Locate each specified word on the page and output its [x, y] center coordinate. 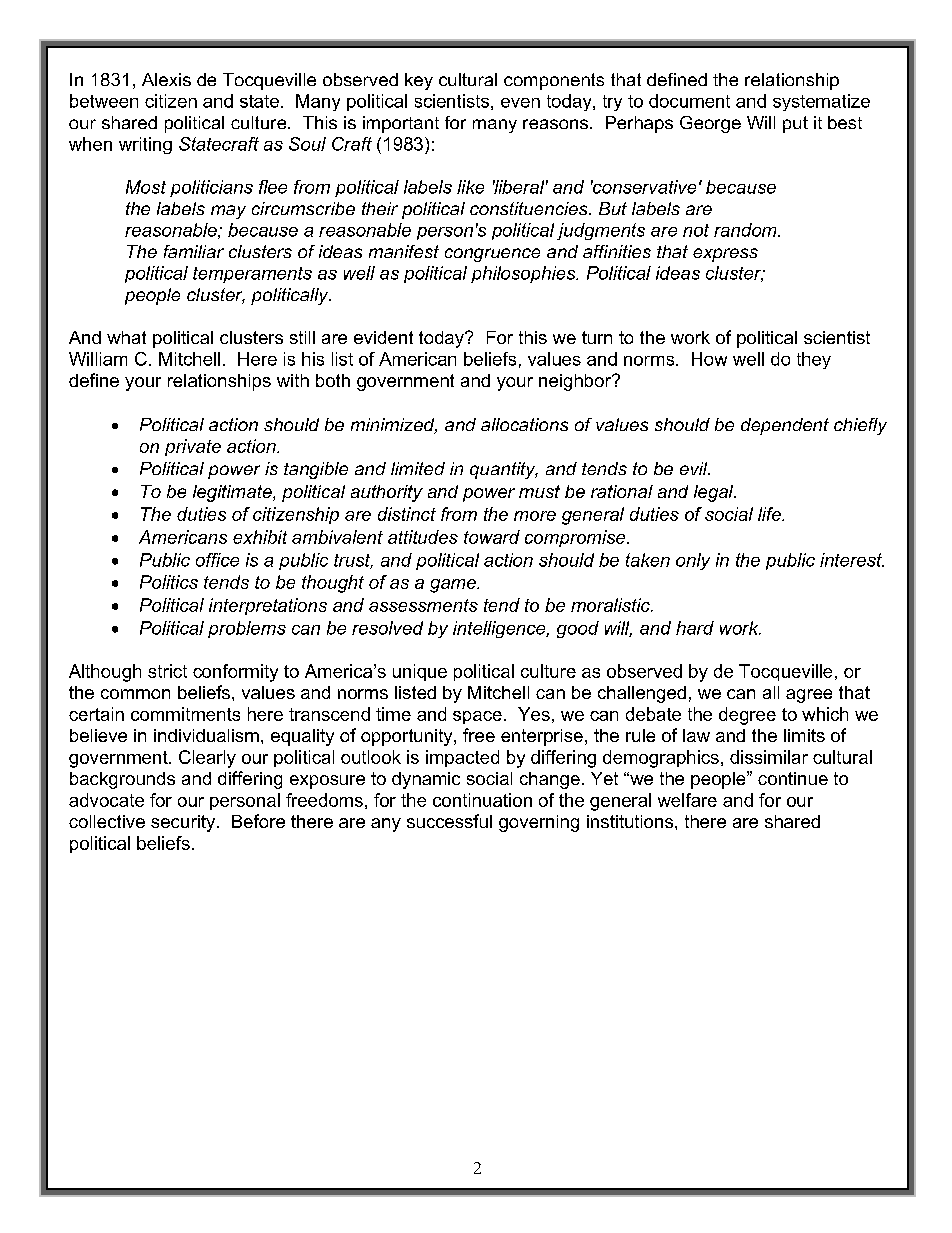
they [814, 360]
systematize [821, 102]
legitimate [233, 493]
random [746, 230]
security [184, 823]
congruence [492, 255]
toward [492, 537]
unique [420, 672]
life [770, 514]
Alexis [166, 79]
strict [167, 671]
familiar [194, 251]
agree [809, 696]
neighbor [576, 382]
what [126, 337]
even [520, 103]
